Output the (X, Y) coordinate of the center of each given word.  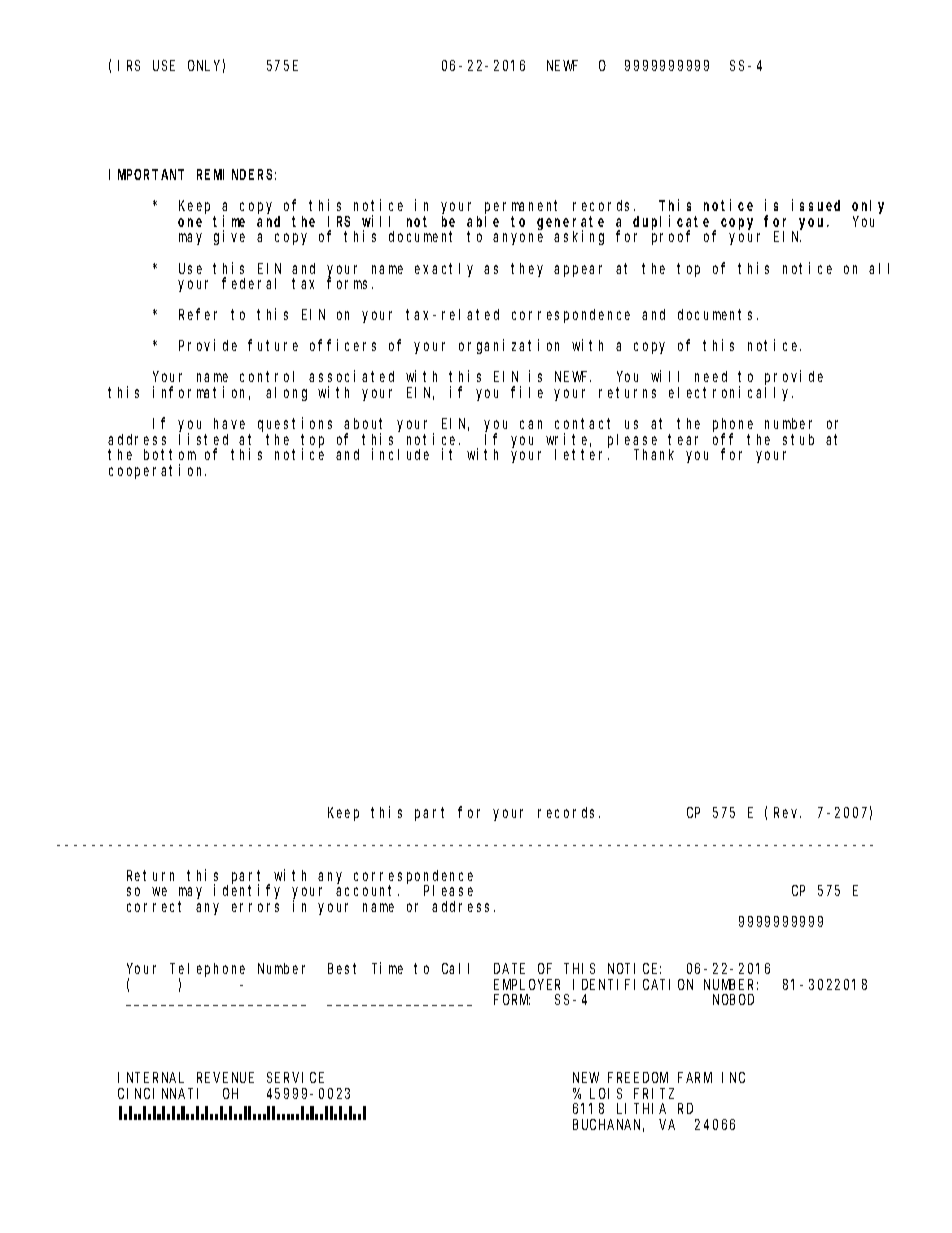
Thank (654, 454)
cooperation (157, 471)
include (400, 454)
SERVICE (295, 1077)
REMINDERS (236, 174)
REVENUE (225, 1077)
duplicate (674, 223)
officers (343, 345)
